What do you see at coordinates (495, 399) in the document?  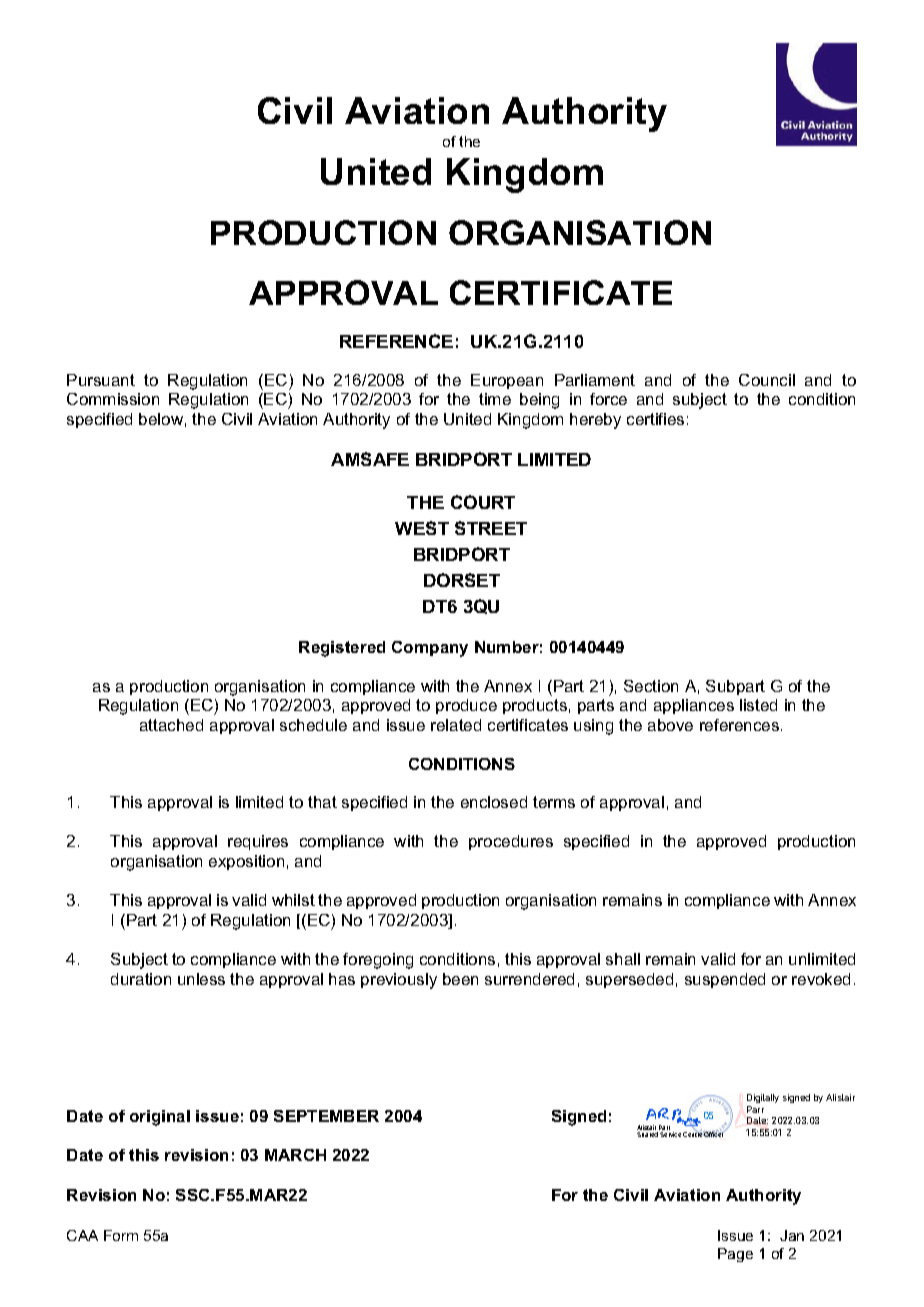 I see `time` at bounding box center [495, 399].
